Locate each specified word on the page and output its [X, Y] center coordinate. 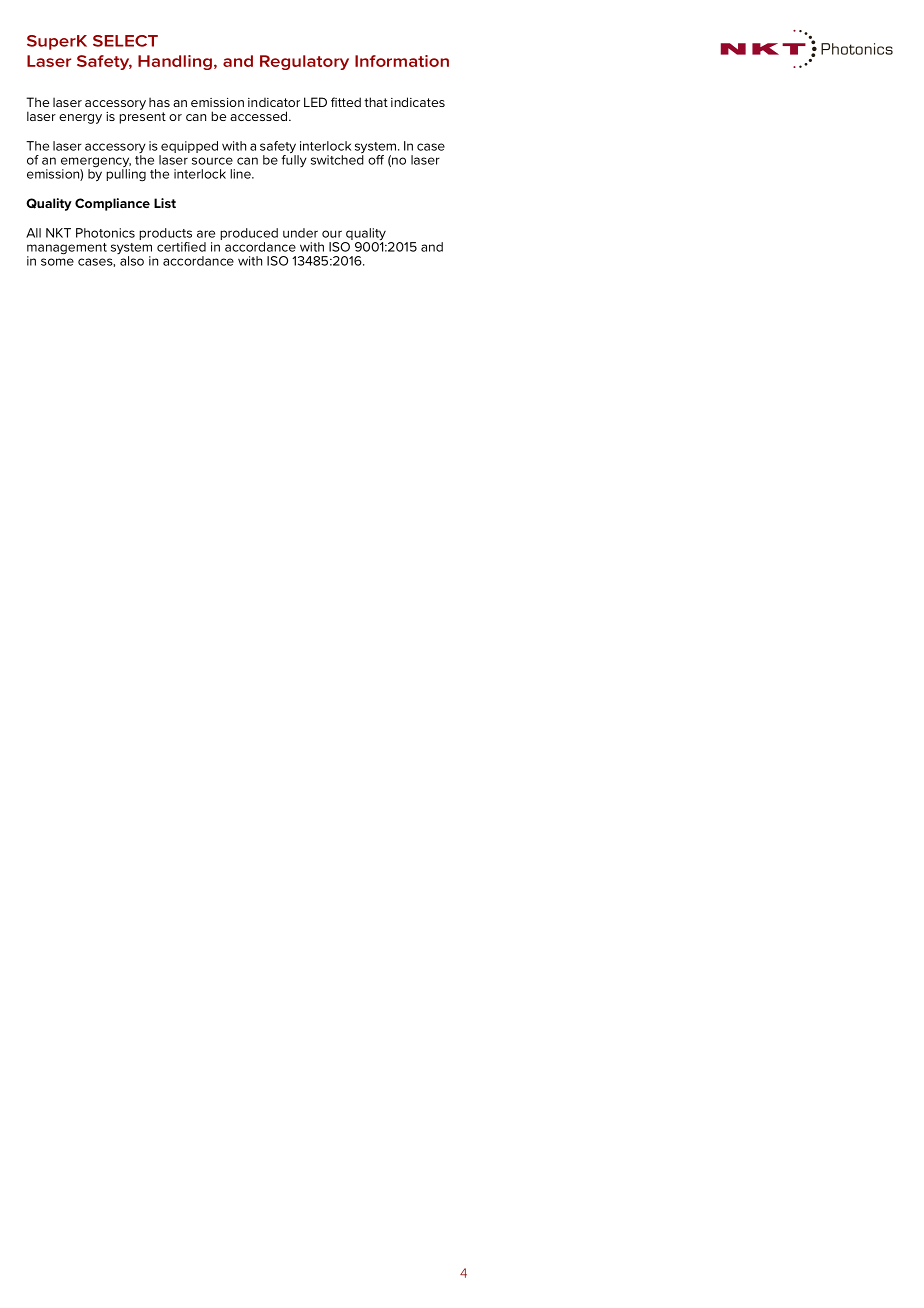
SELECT [125, 41]
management [67, 250]
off [376, 160]
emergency [96, 163]
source [212, 161]
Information [402, 61]
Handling [175, 62]
